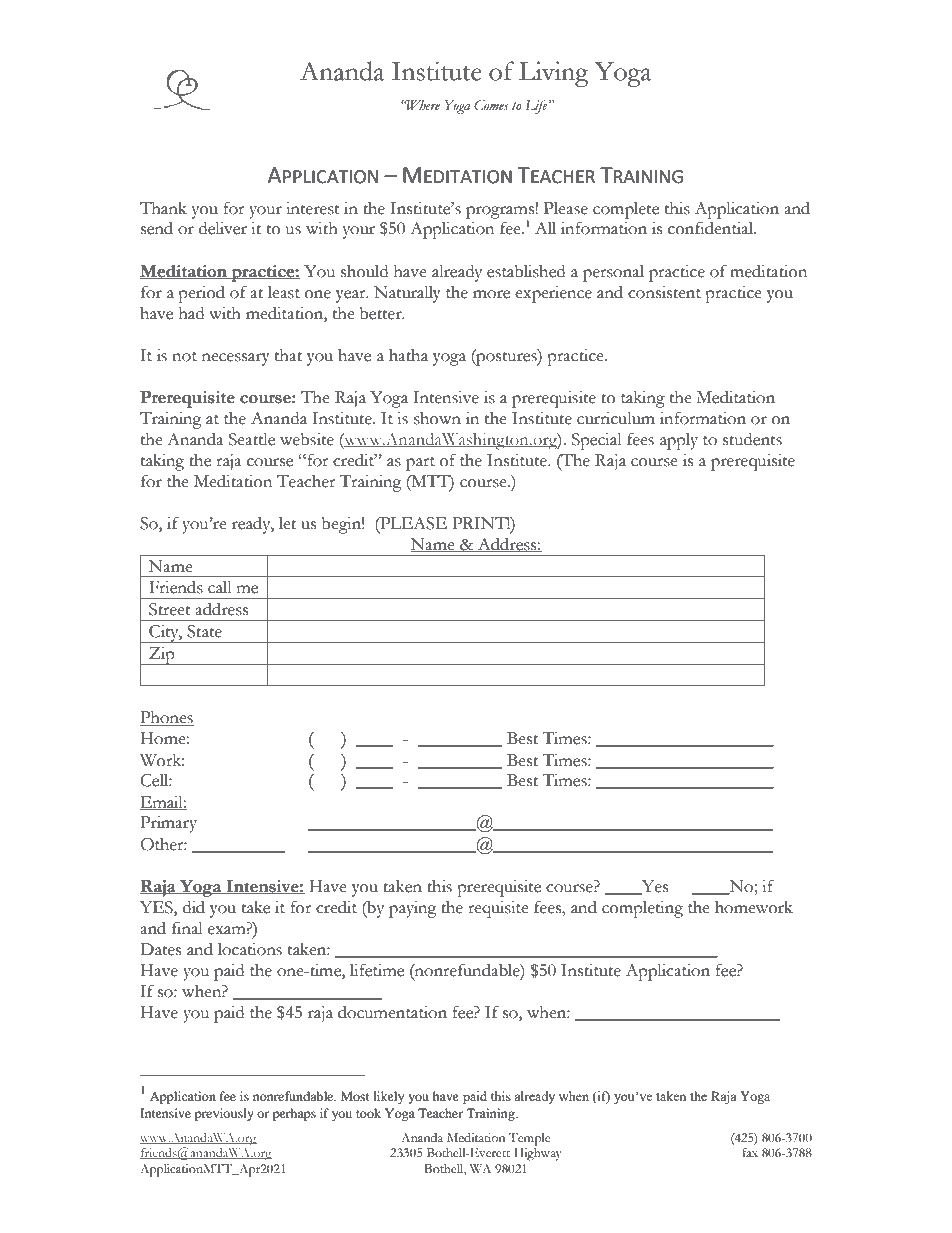 Image resolution: width=952 pixels, height=1233 pixels. What do you see at coordinates (679, 441) in the screenshot?
I see `apply` at bounding box center [679, 441].
